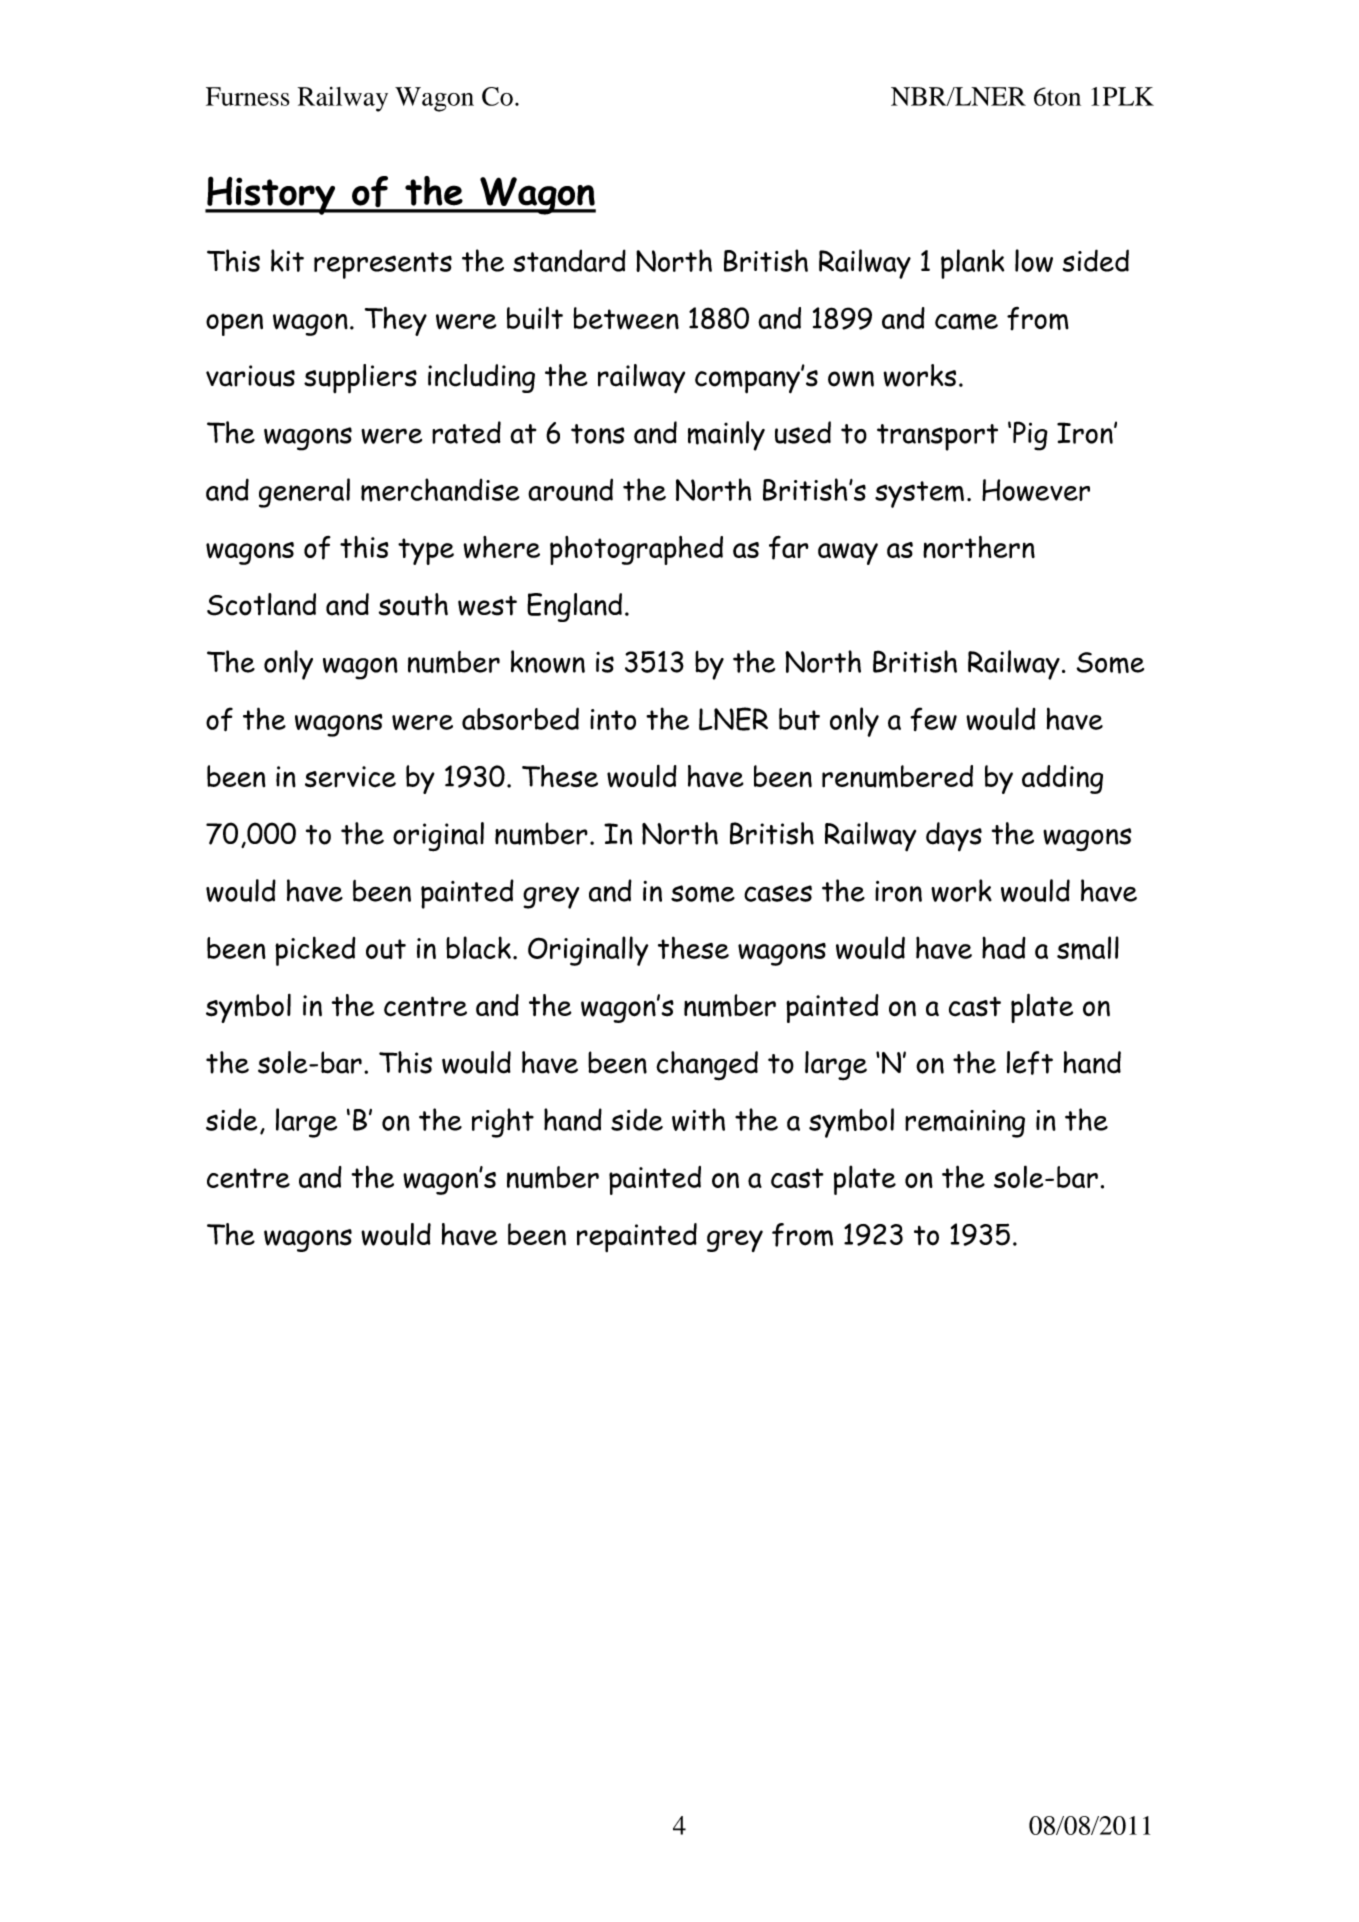 The image size is (1359, 1922). Describe the element at coordinates (261, 604) in the screenshot. I see `Scotland` at that location.
